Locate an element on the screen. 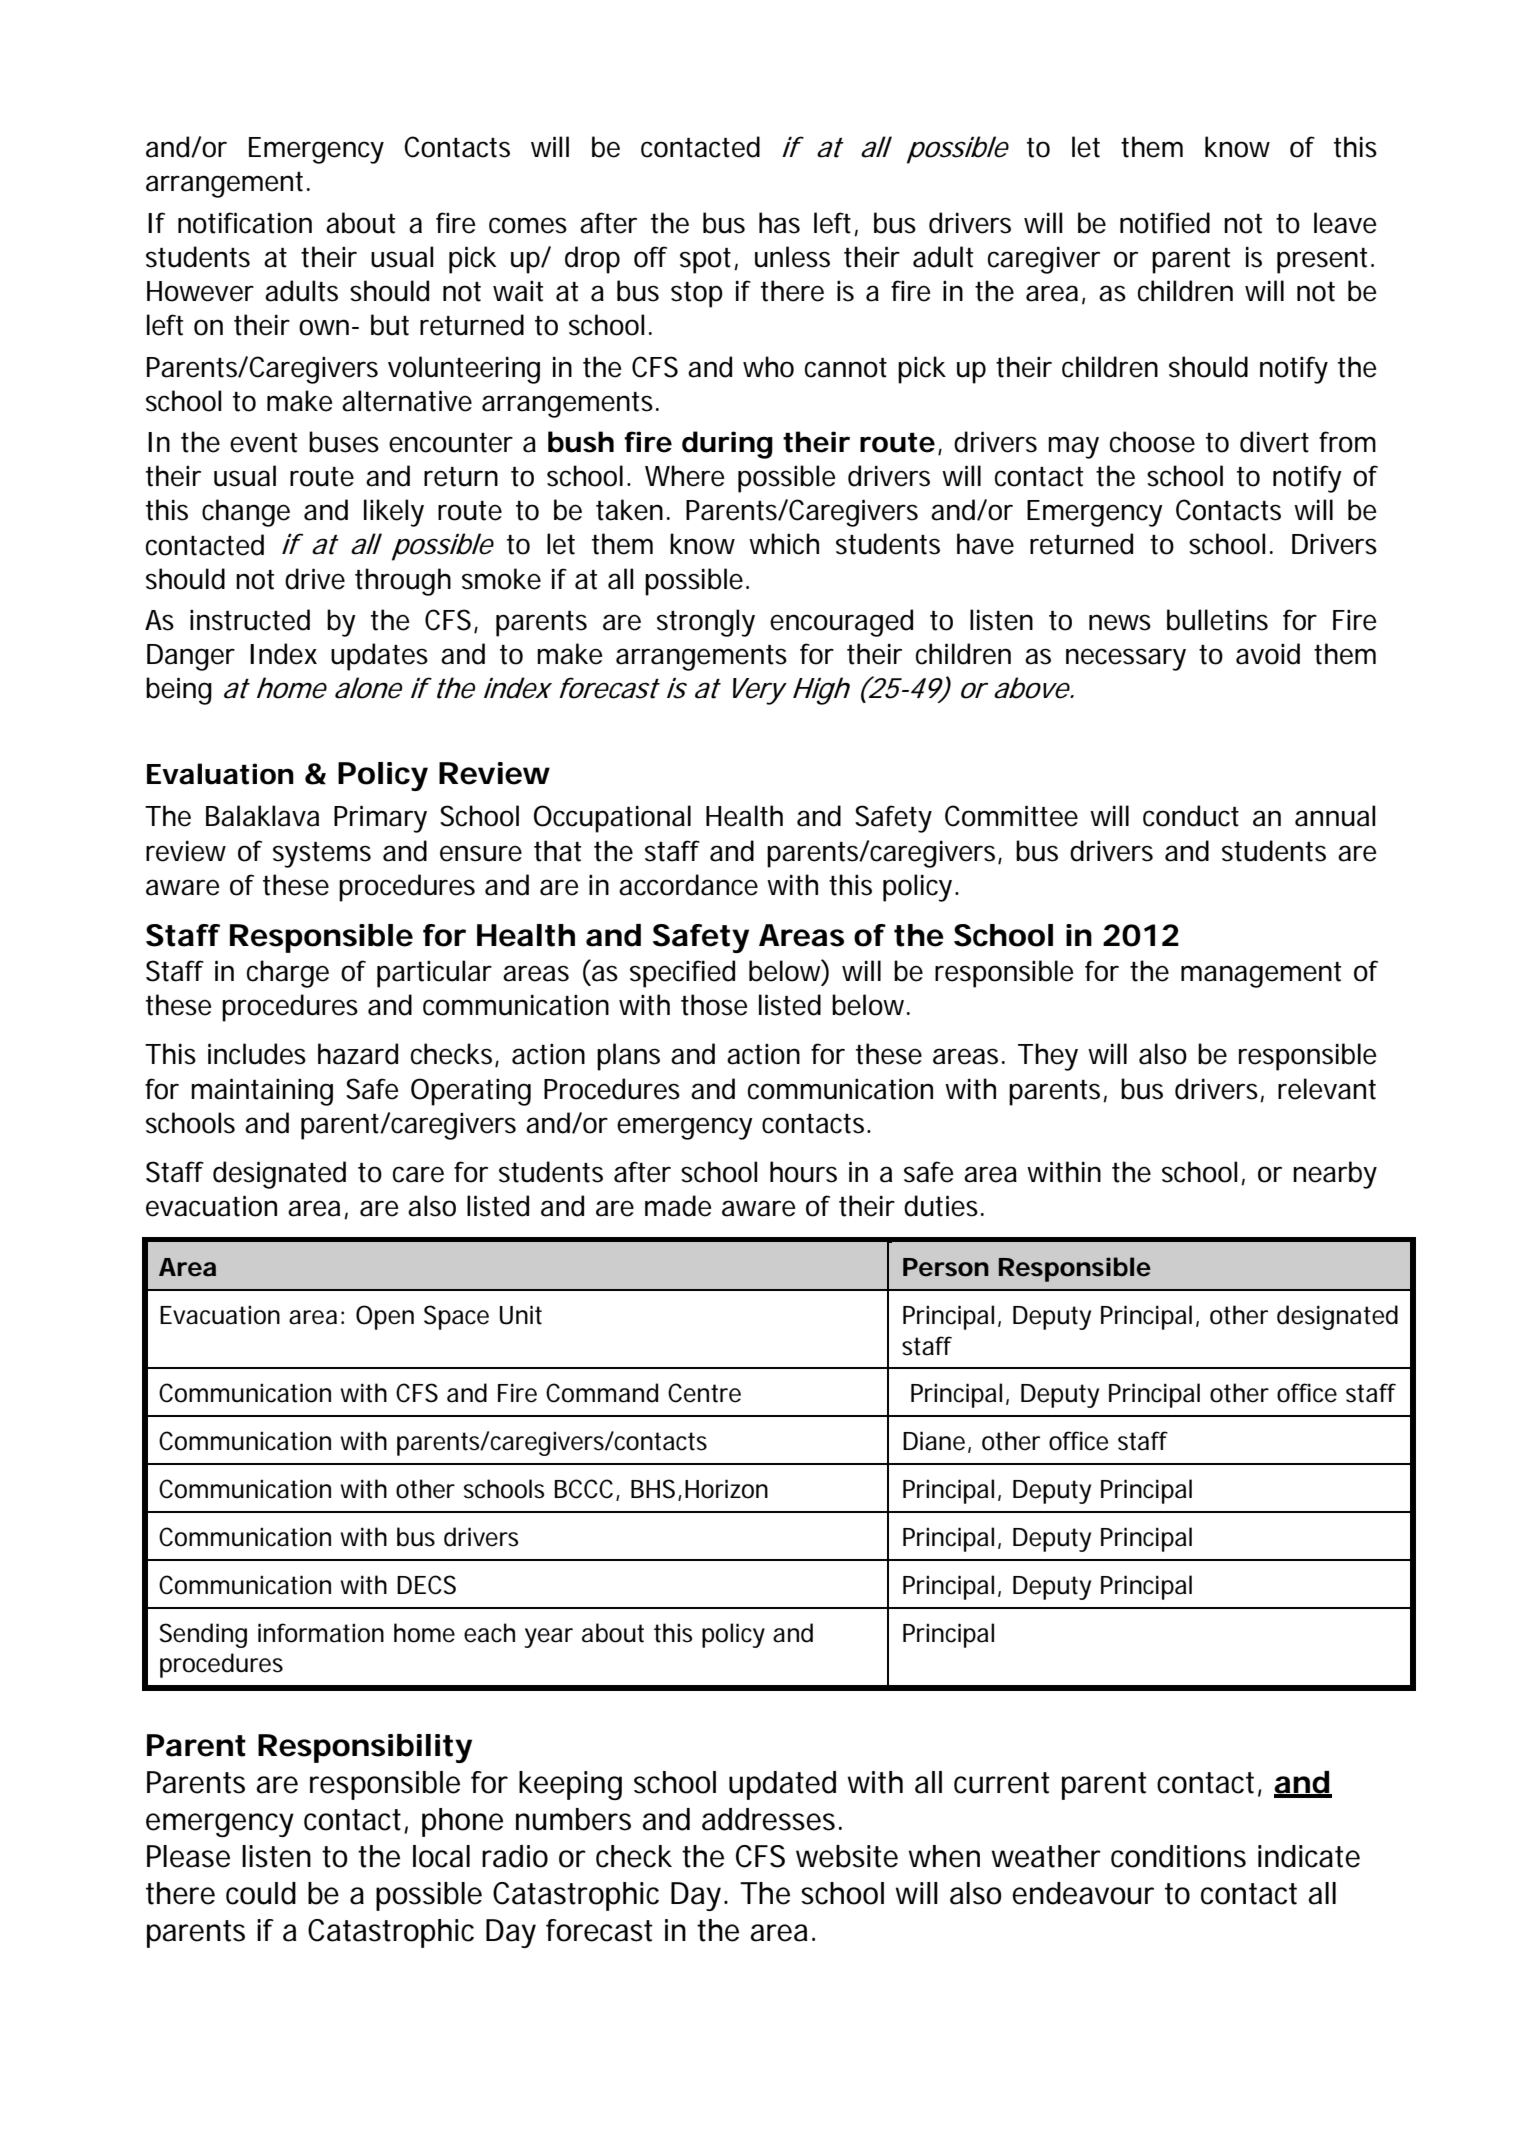  present is located at coordinates (1322, 261).
